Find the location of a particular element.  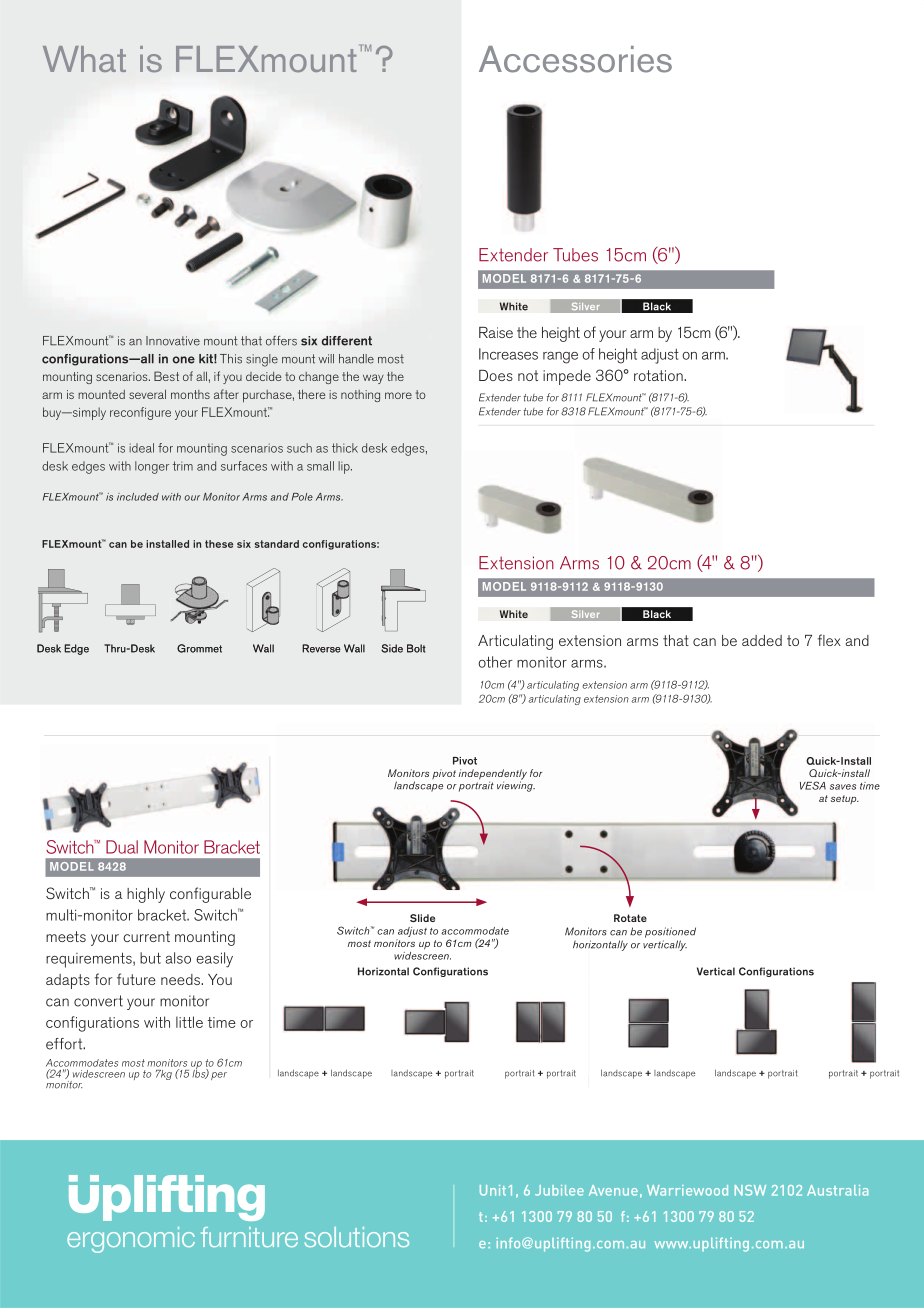

What is located at coordinates (84, 59).
